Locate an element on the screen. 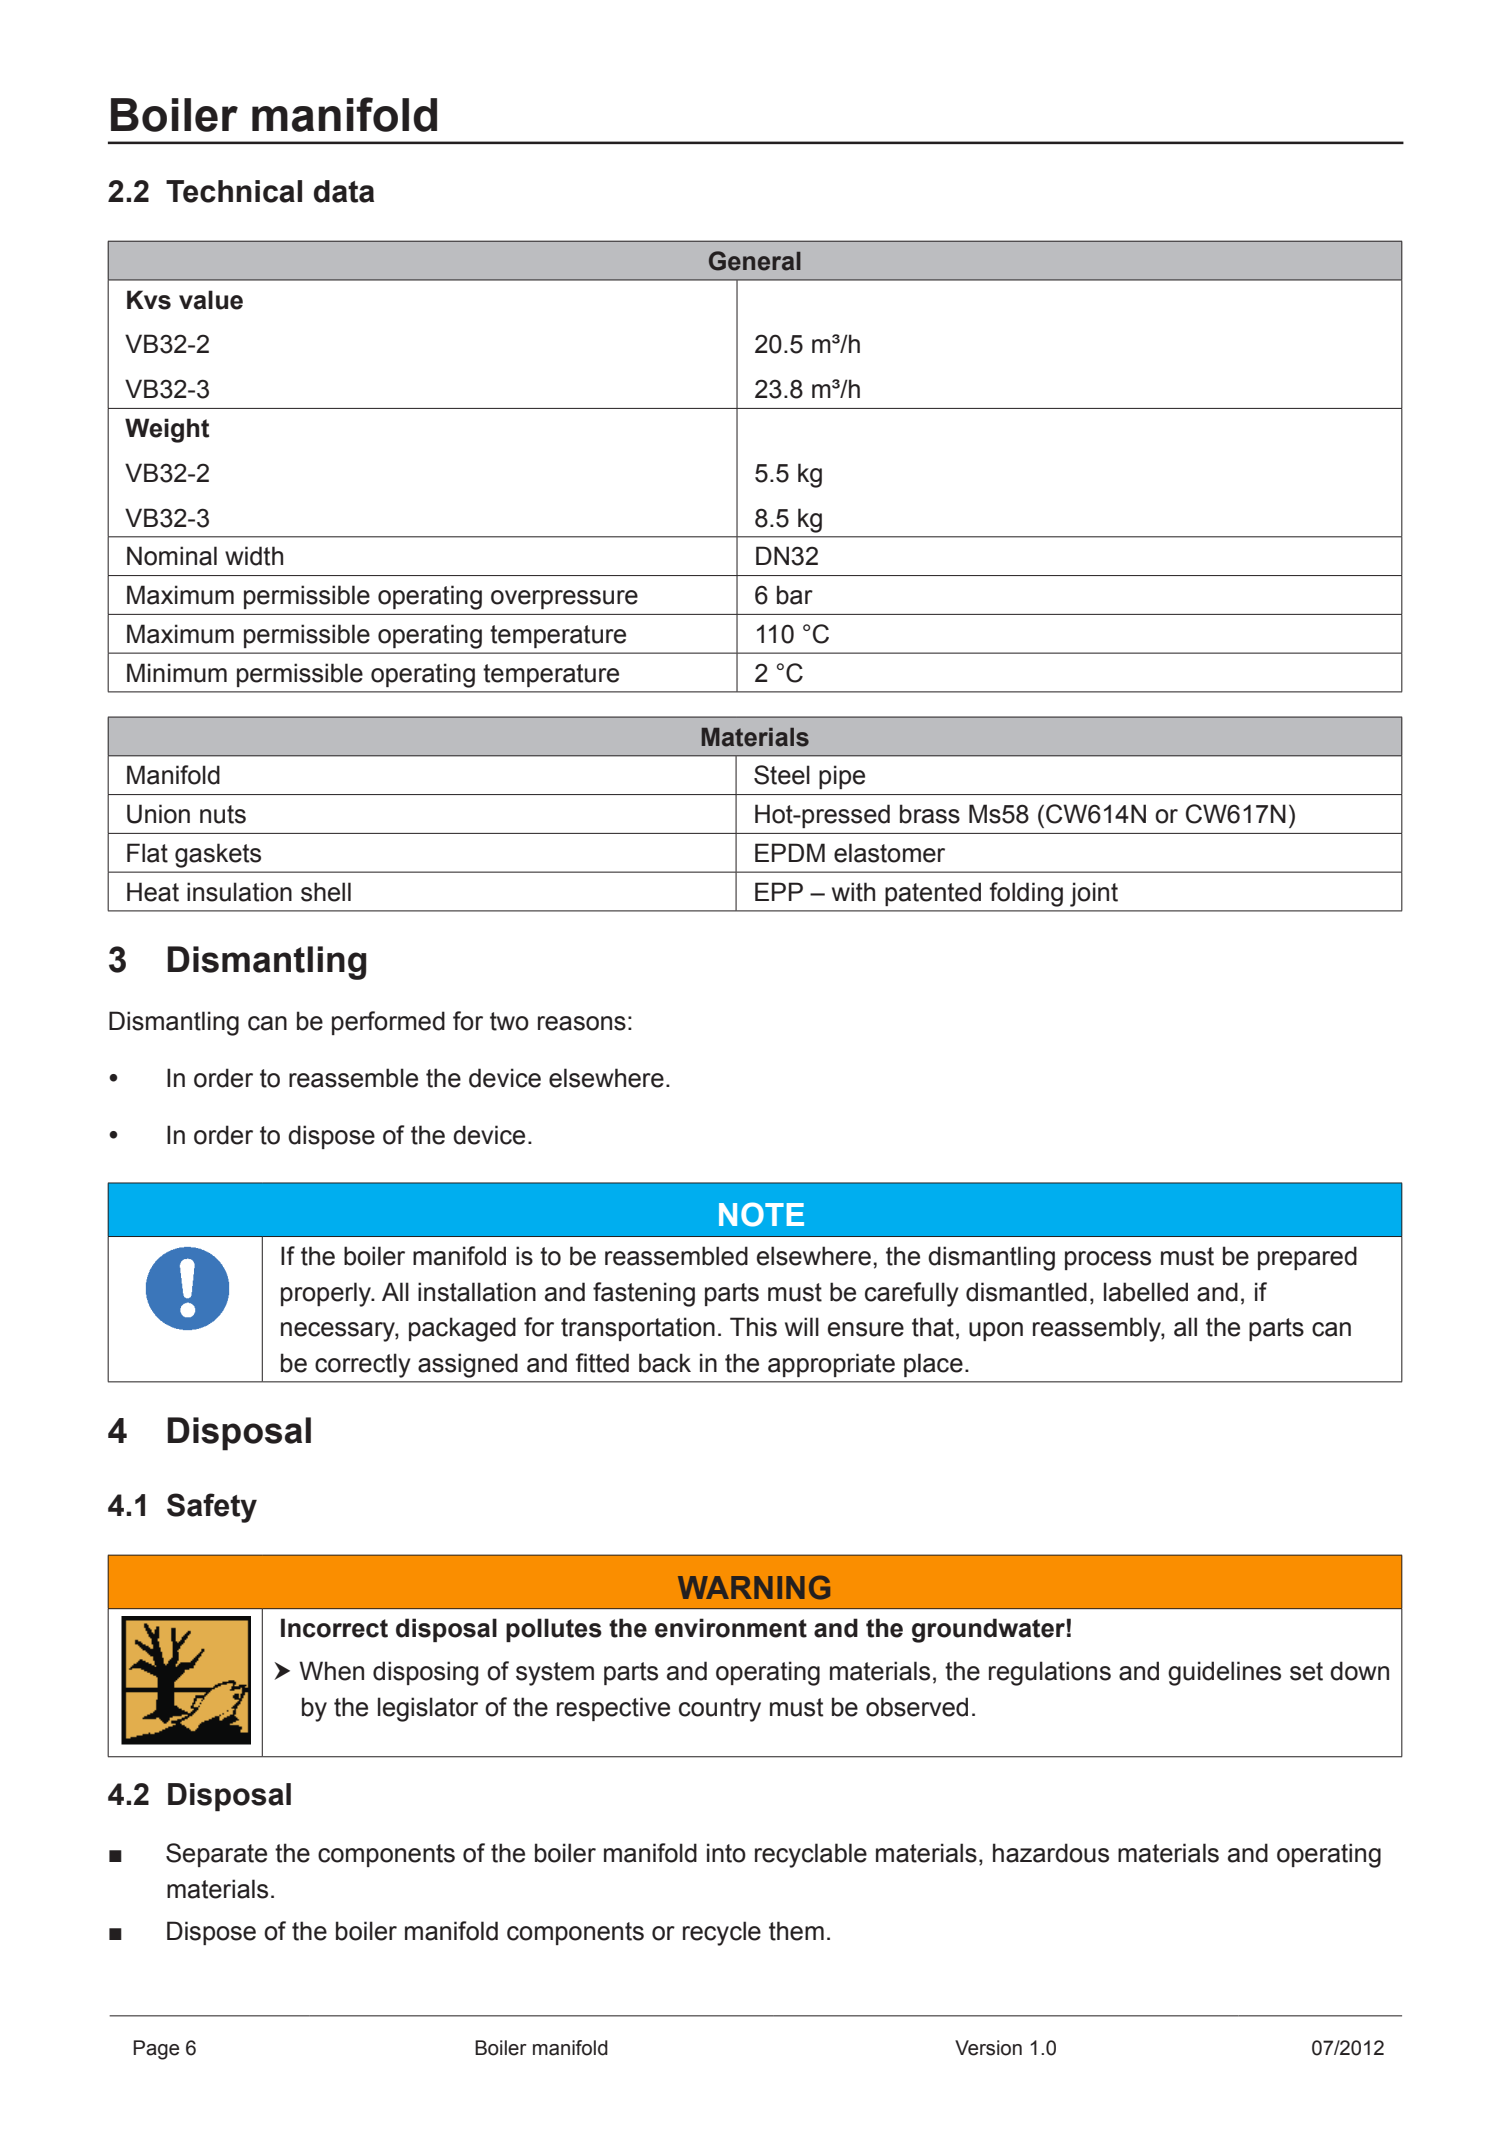  correctly is located at coordinates (363, 1365).
